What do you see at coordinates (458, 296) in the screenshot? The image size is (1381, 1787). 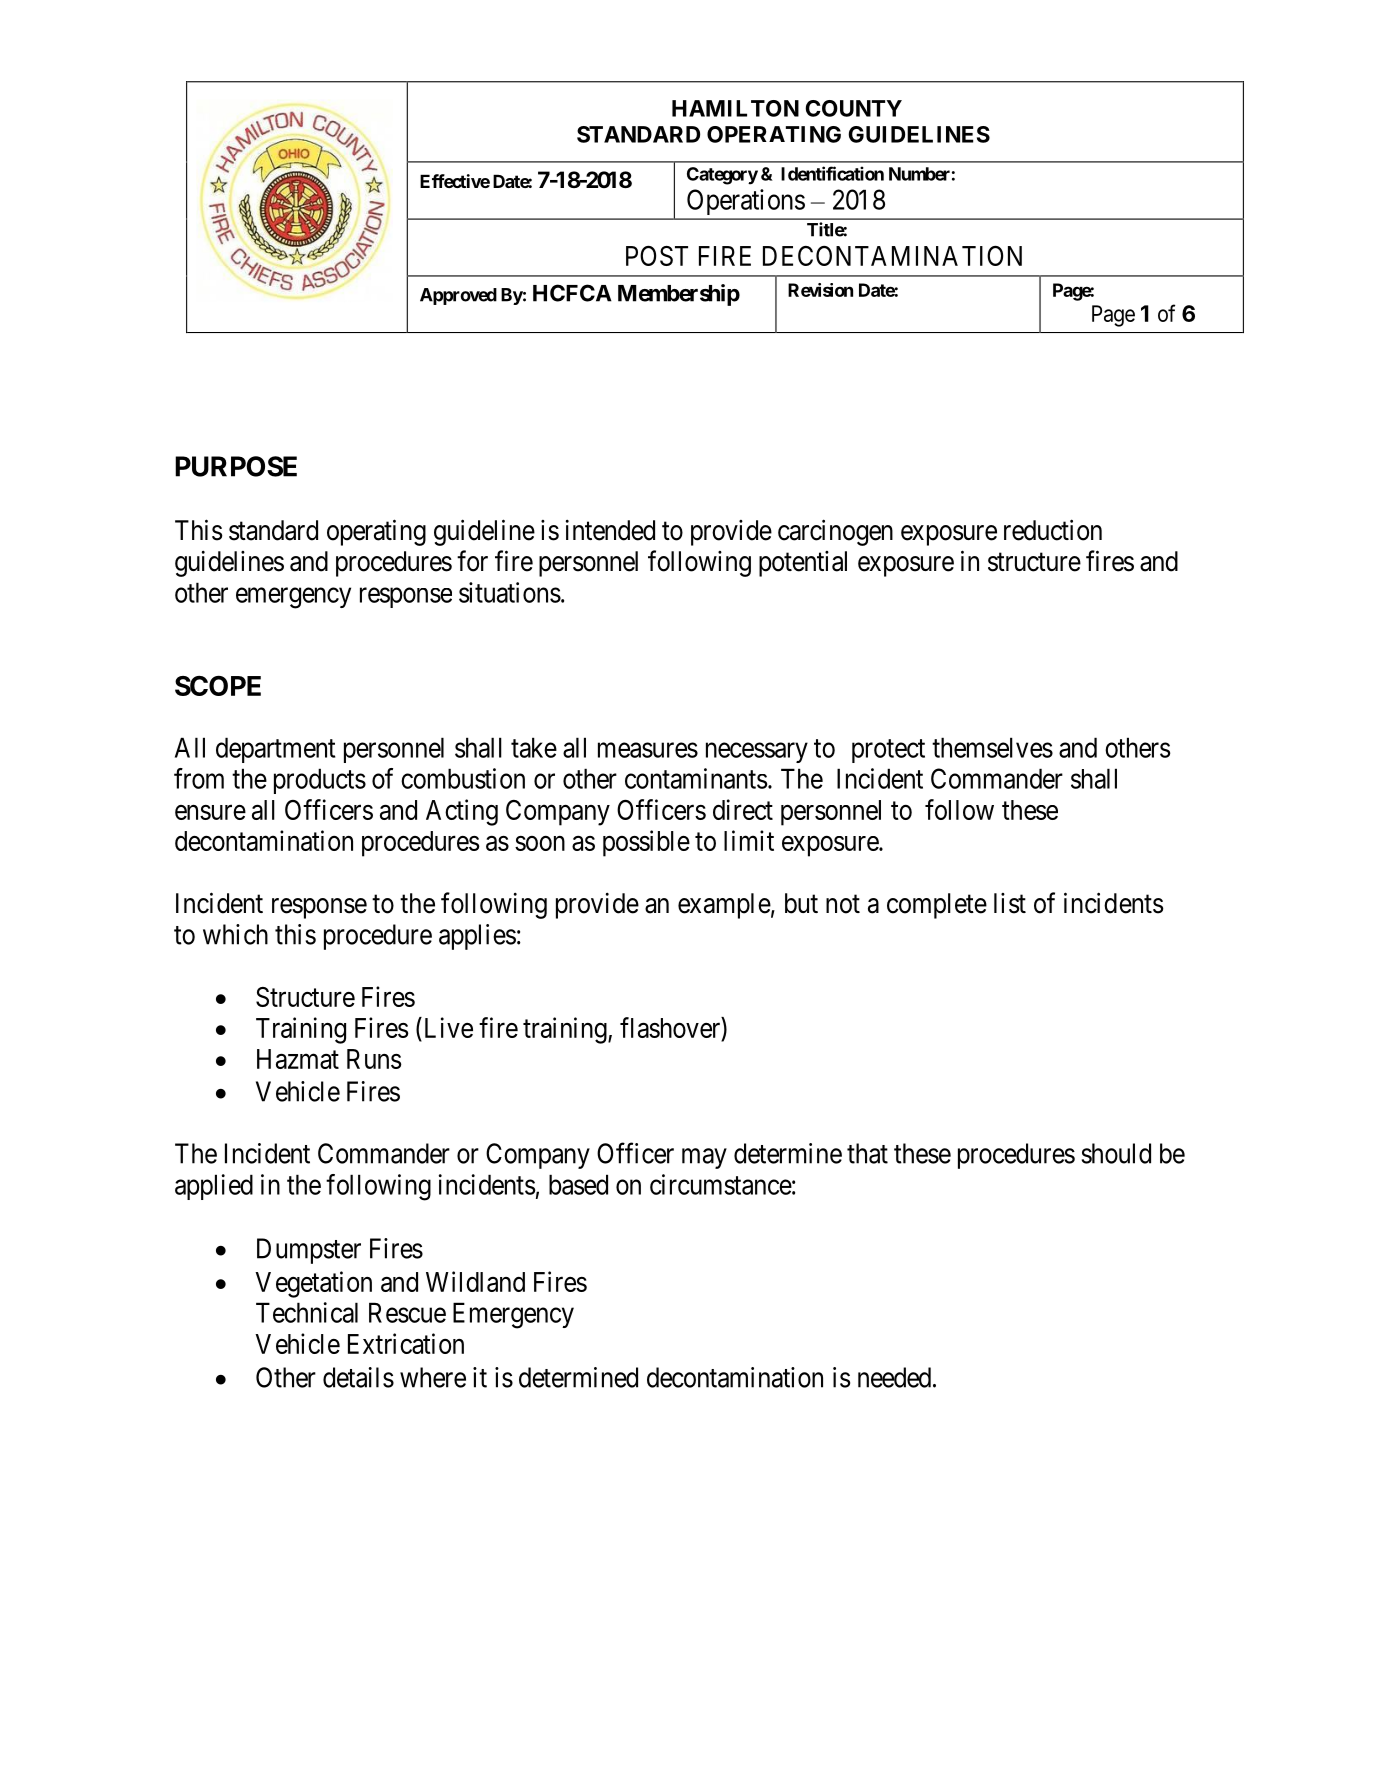 I see `Approved` at bounding box center [458, 296].
